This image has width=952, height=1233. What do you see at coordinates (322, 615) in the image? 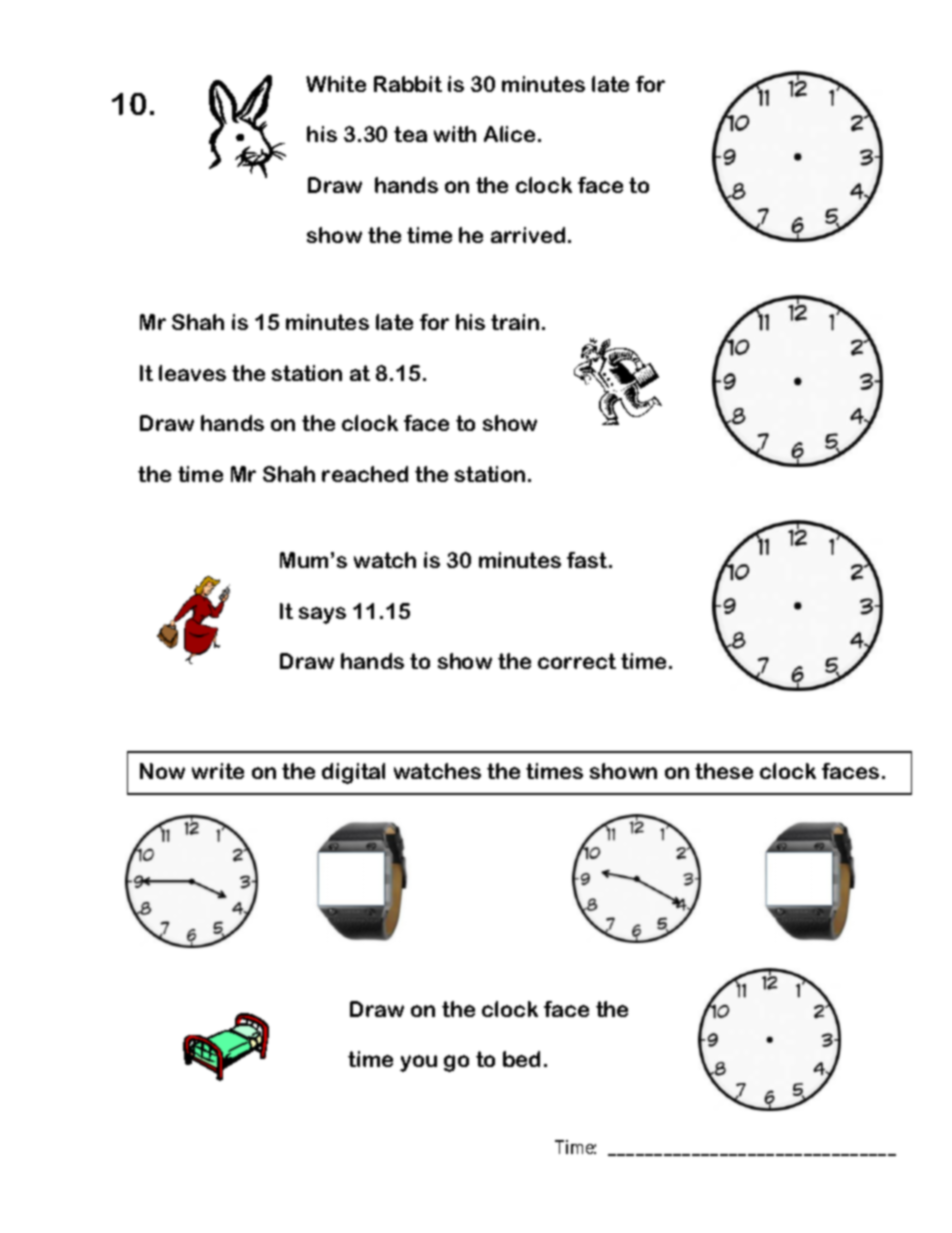
I see `says` at bounding box center [322, 615].
